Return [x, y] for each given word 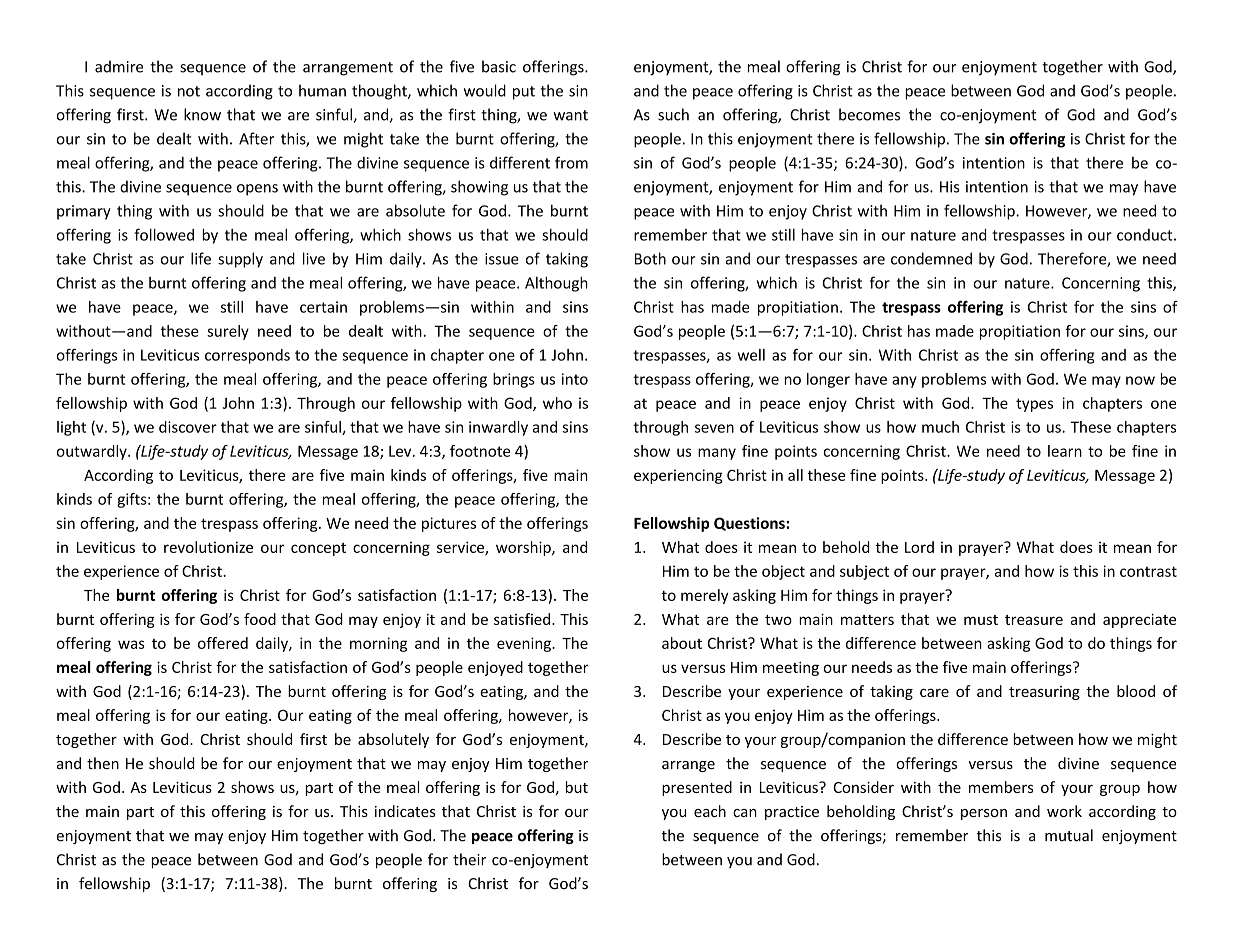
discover [188, 427]
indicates [405, 811]
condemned [931, 258]
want [570, 115]
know [202, 114]
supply [240, 260]
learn [1065, 451]
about [682, 643]
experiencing [678, 476]
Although [556, 284]
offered [223, 643]
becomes [869, 114]
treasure [1034, 620]
